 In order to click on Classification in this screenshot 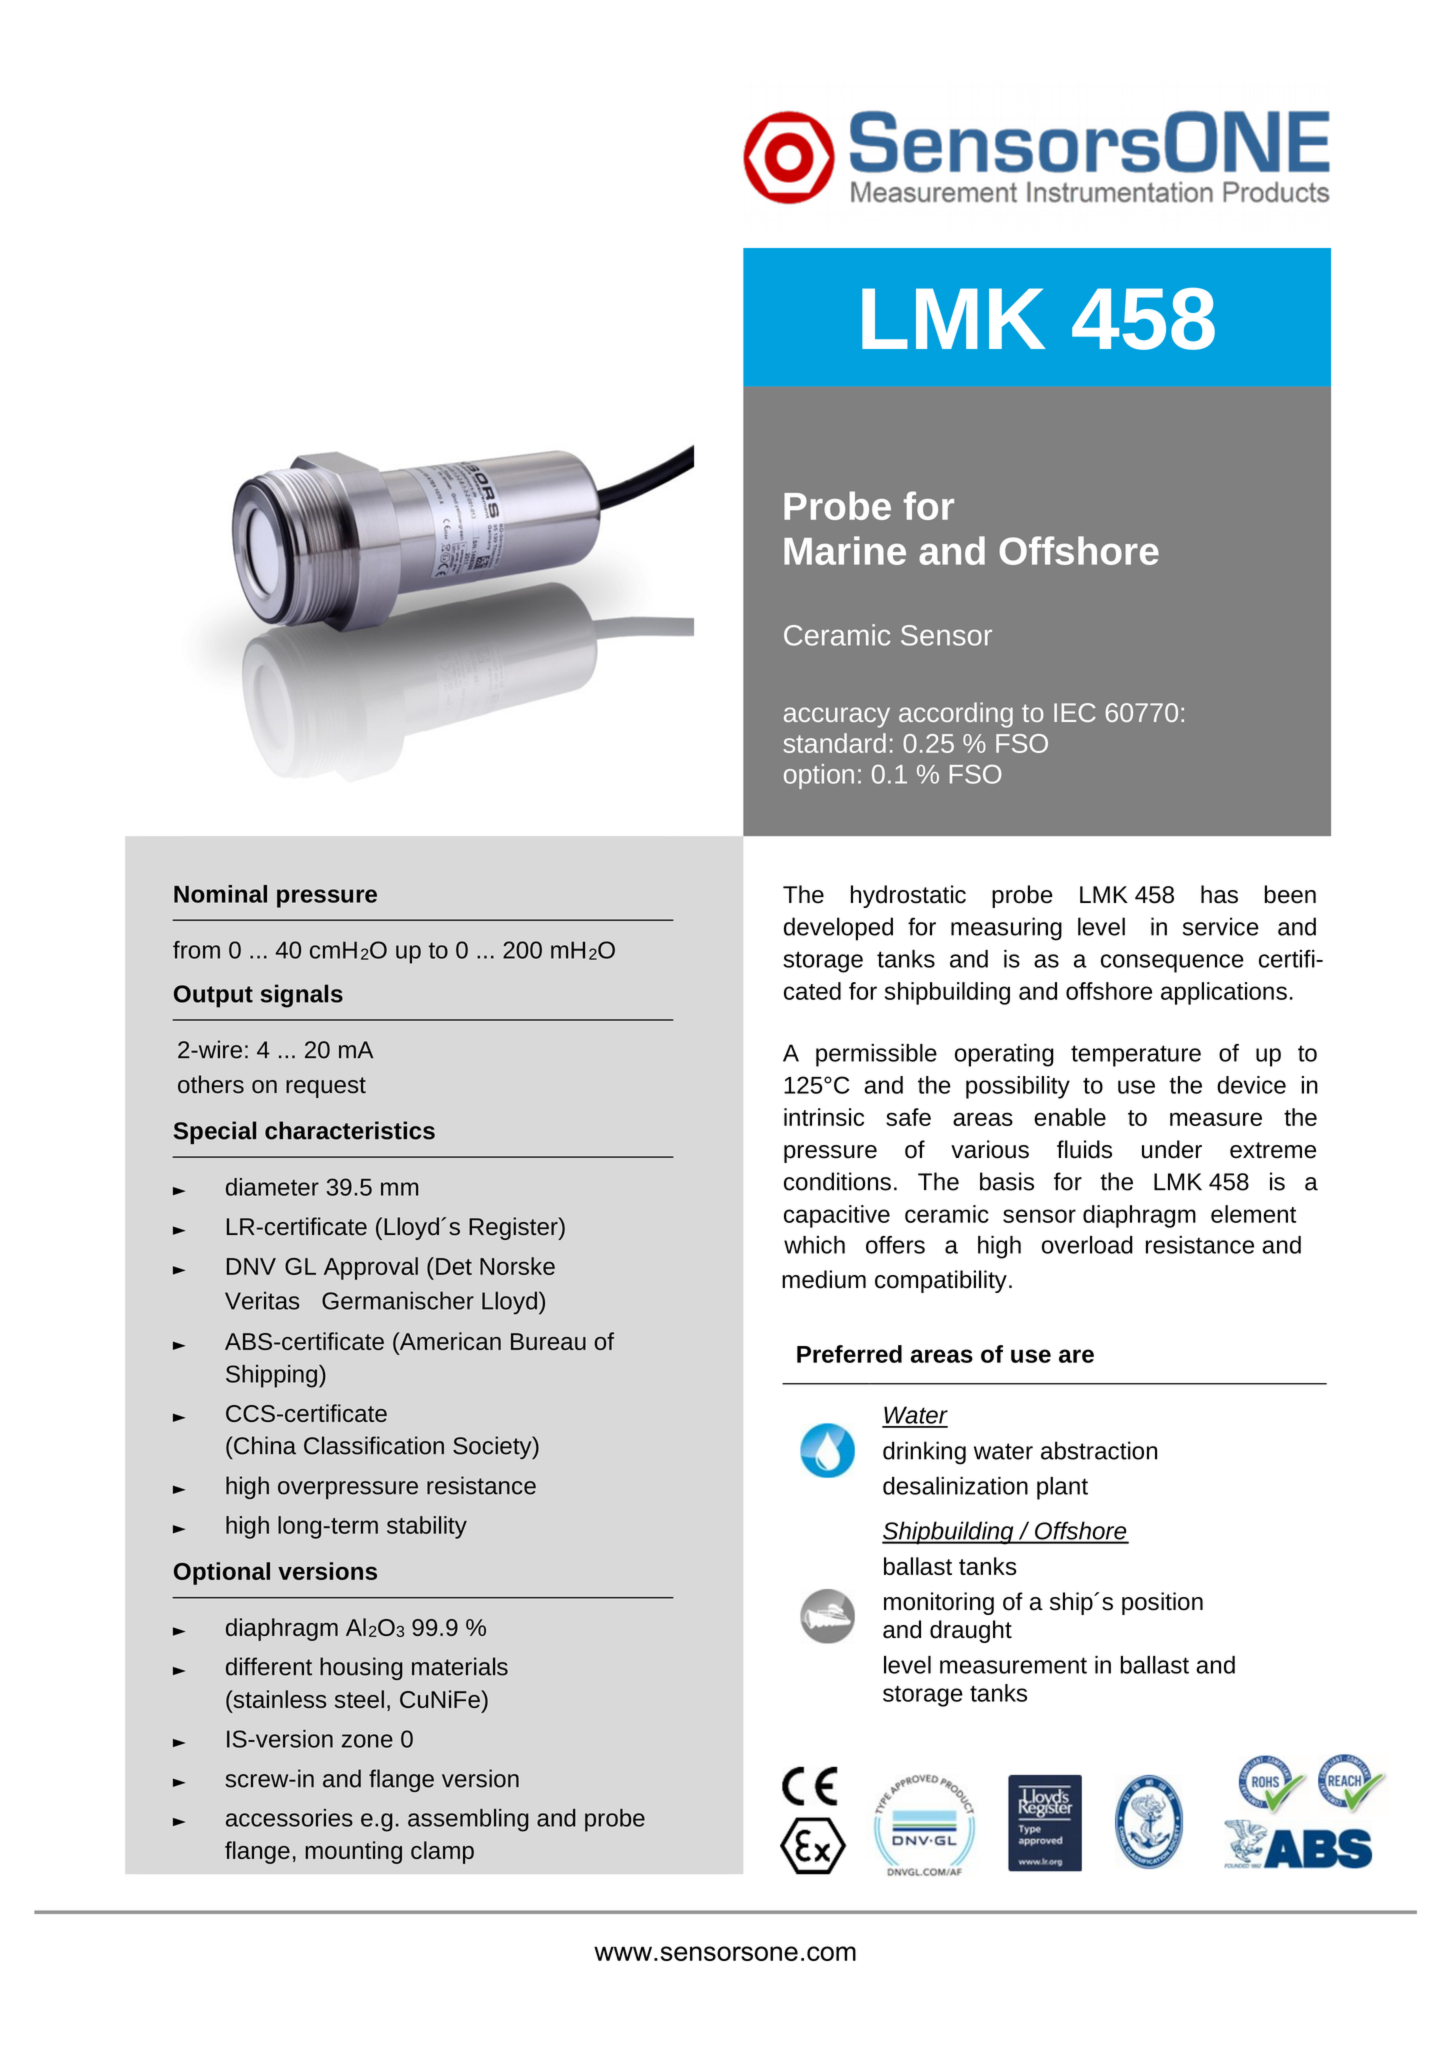, I will do `click(374, 1445)`.
